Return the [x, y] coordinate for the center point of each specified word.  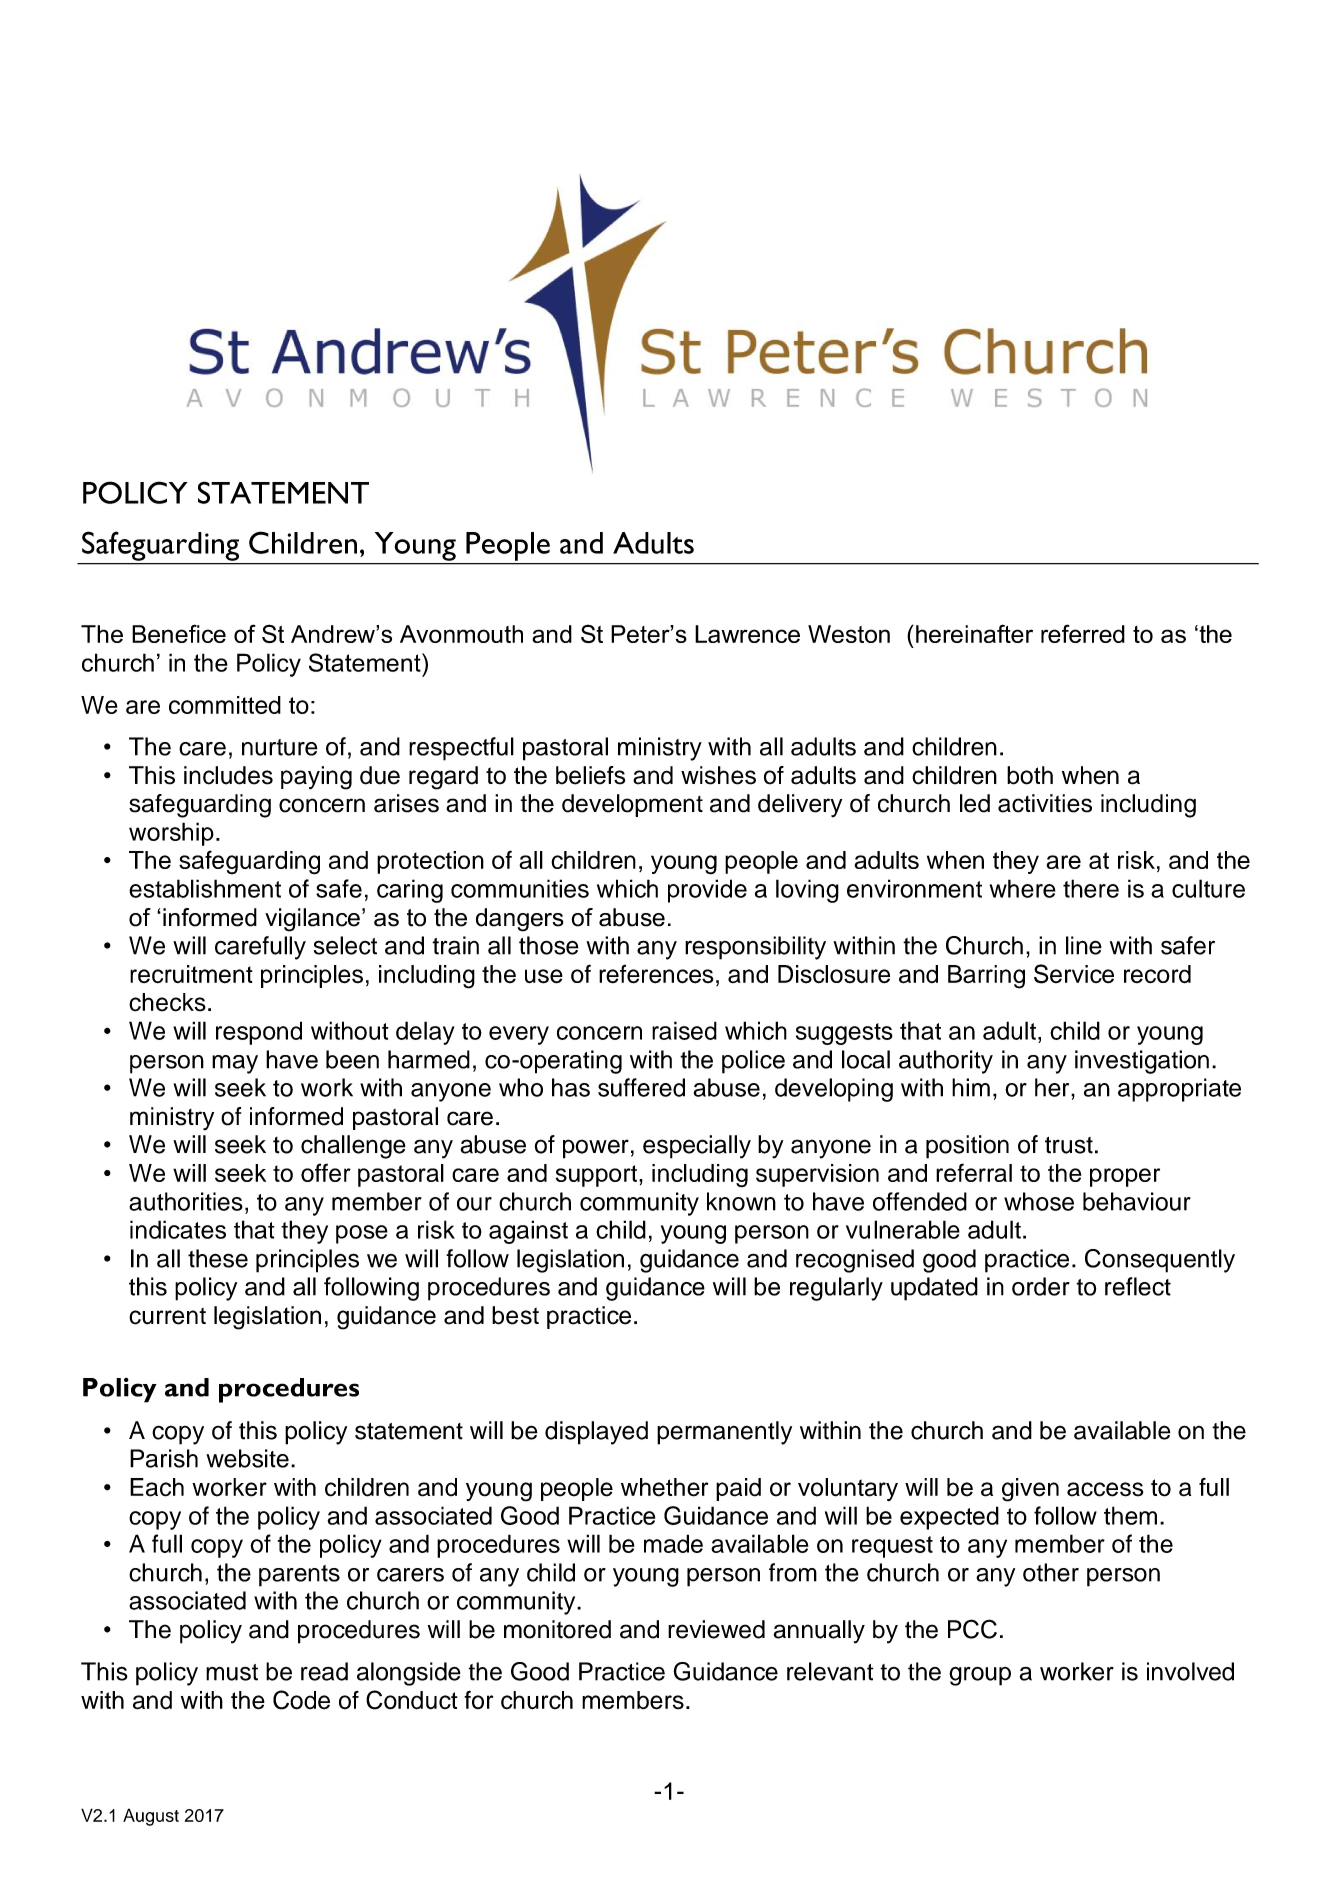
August [151, 1817]
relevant [830, 1671]
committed [225, 705]
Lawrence [747, 634]
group [980, 1676]
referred [1083, 633]
